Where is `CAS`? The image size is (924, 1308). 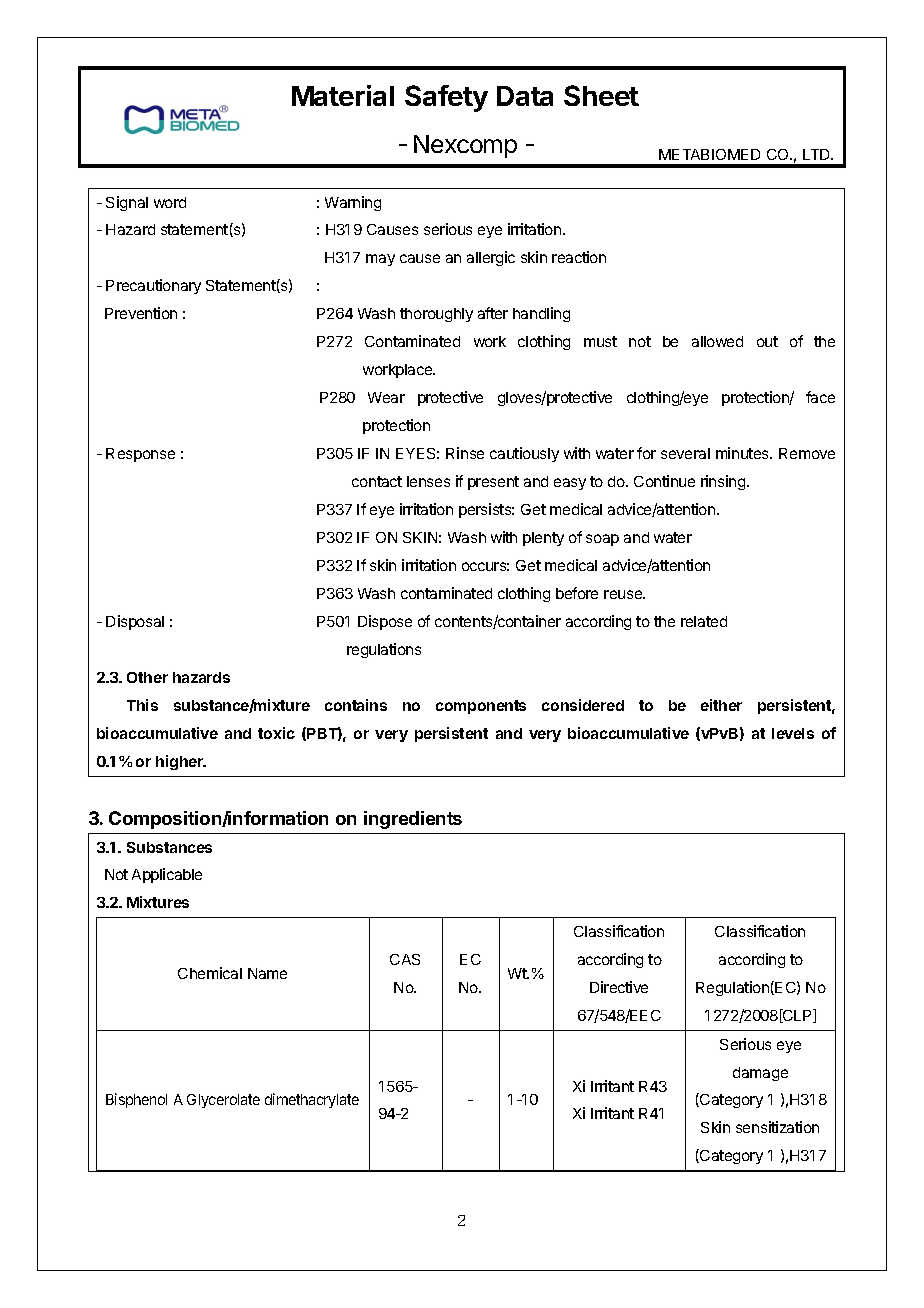 CAS is located at coordinates (405, 959).
